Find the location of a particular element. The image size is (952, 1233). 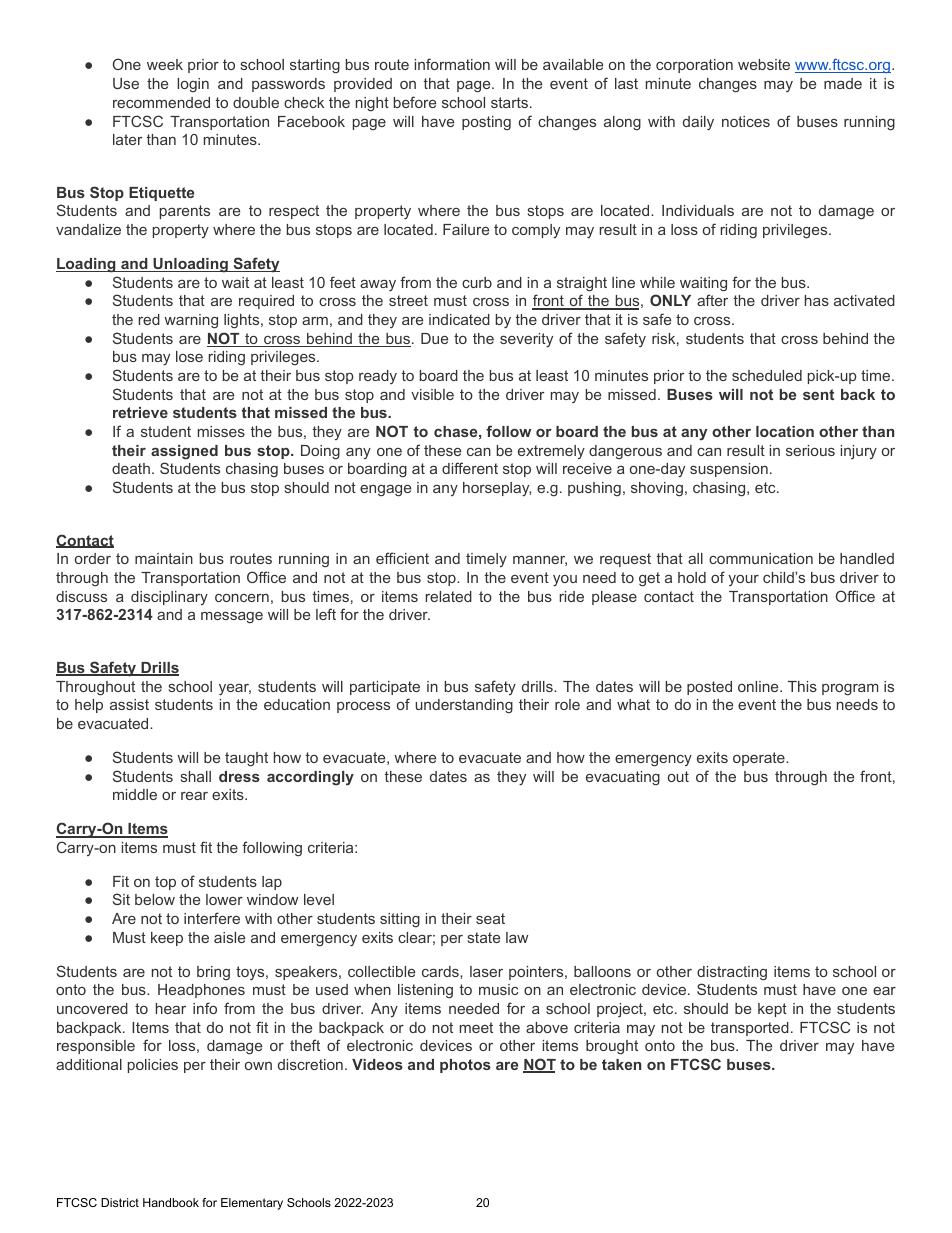

starts is located at coordinates (509, 102).
